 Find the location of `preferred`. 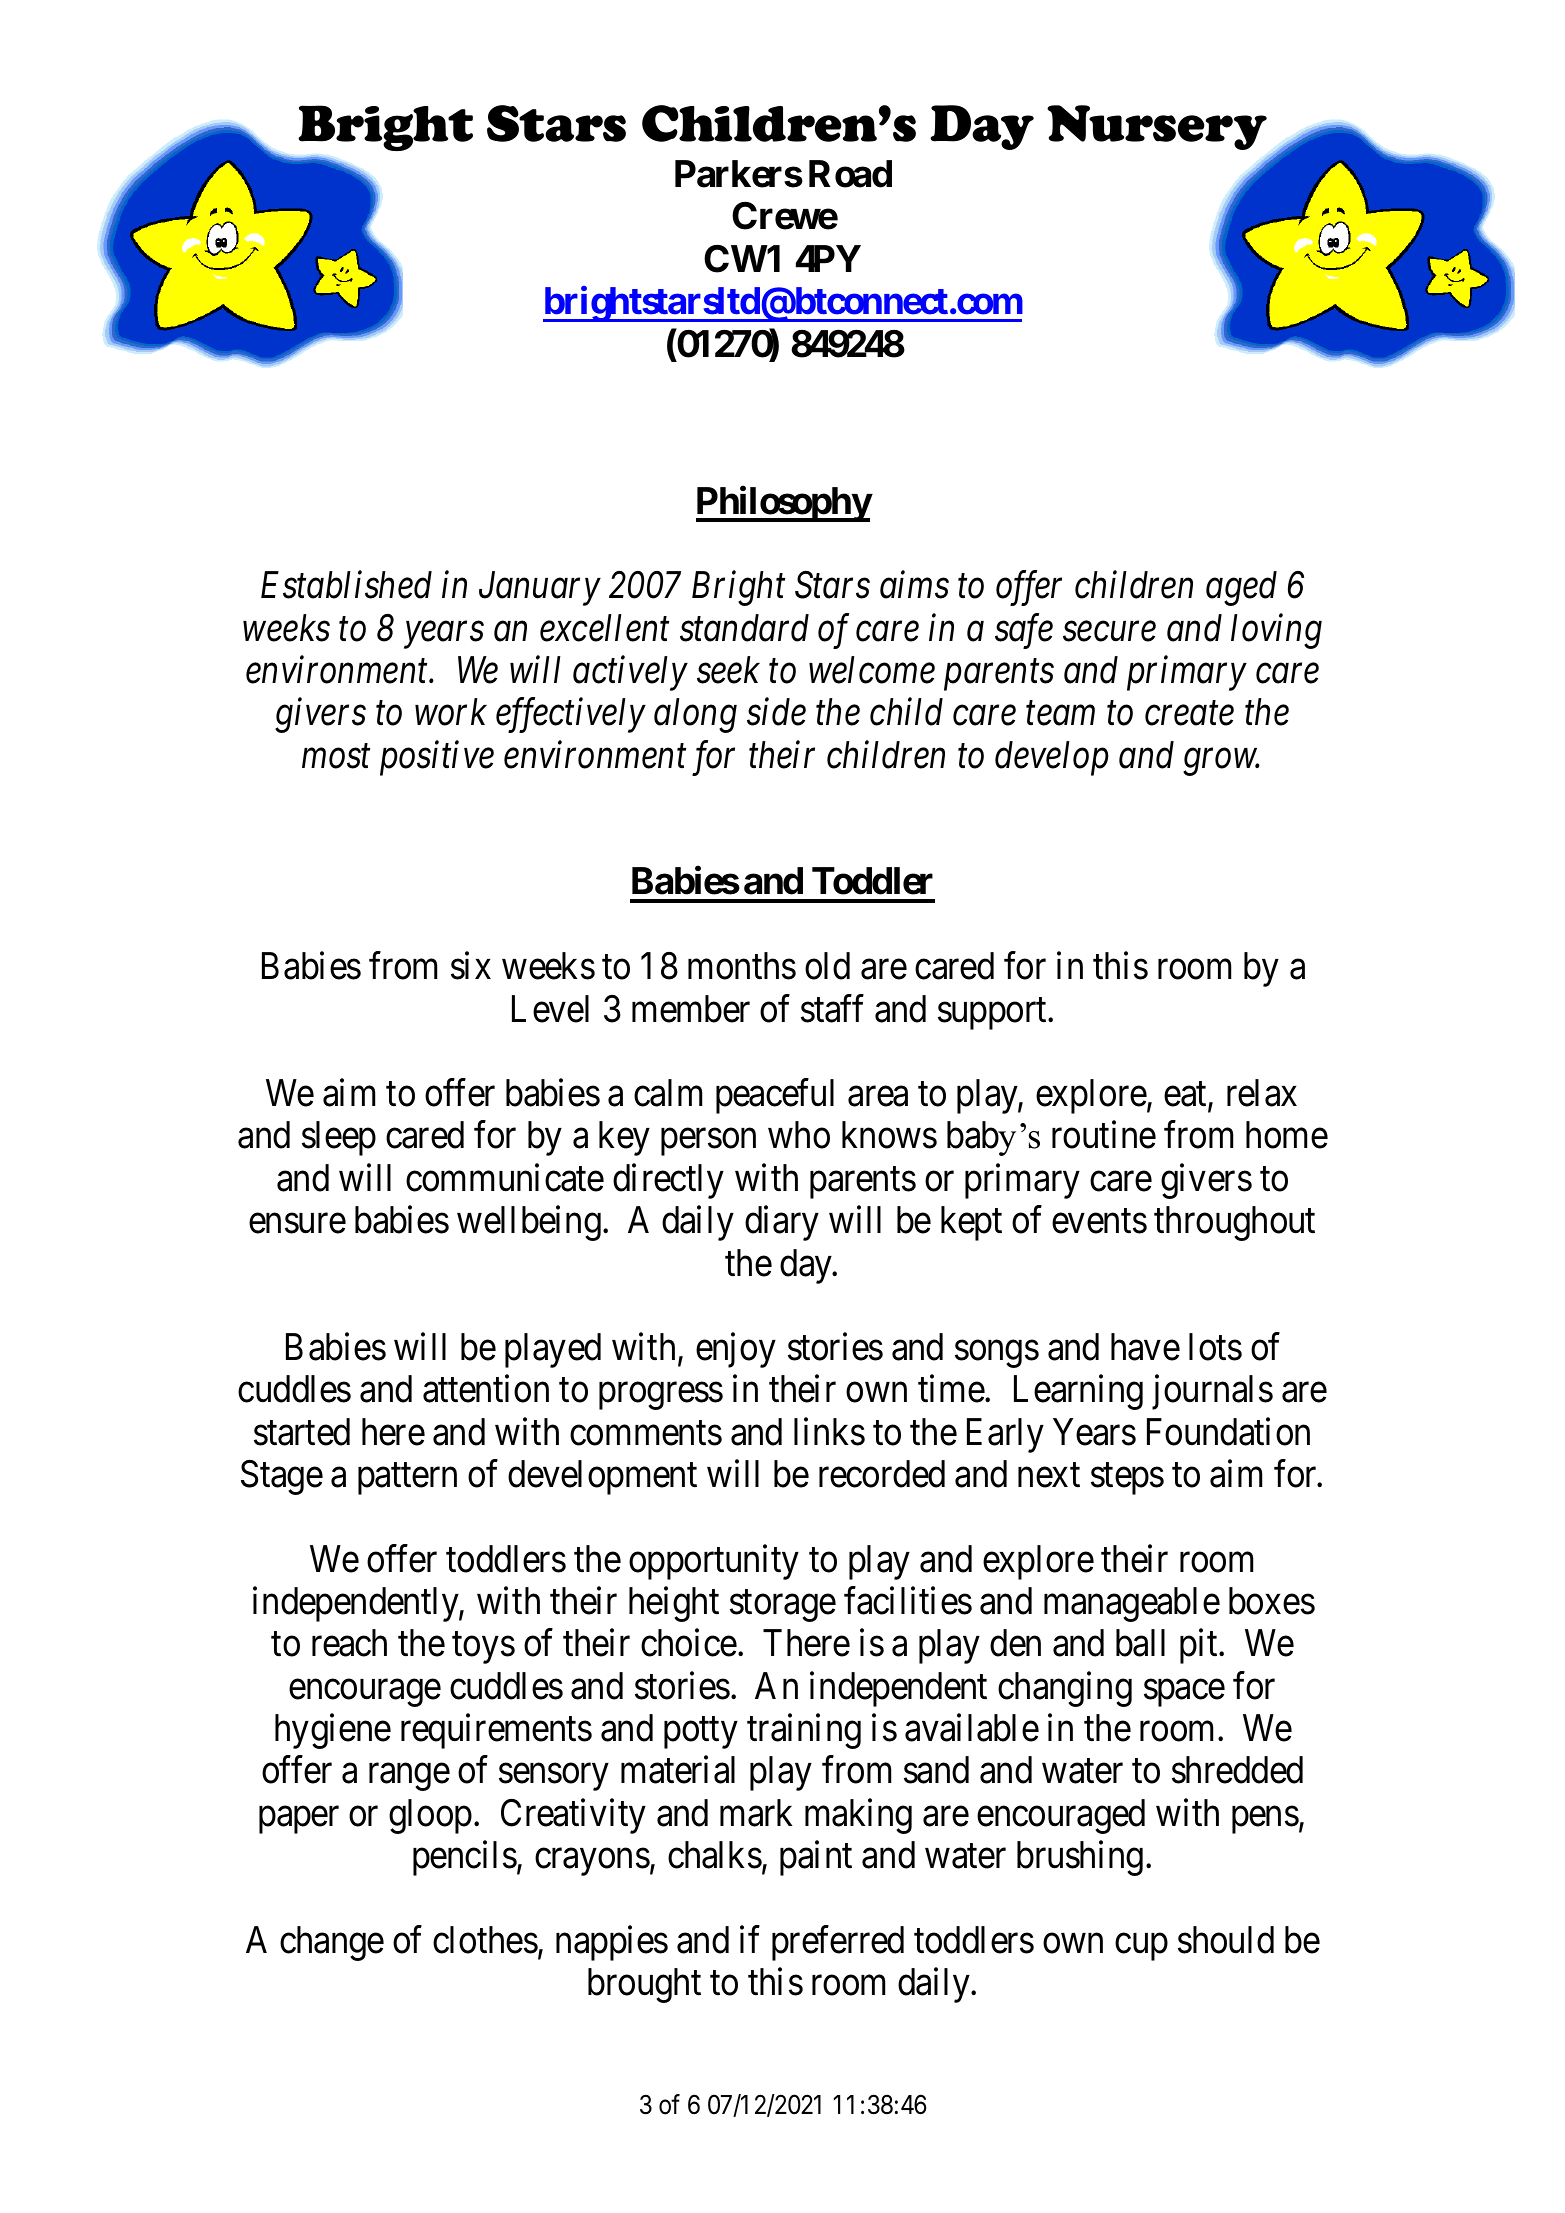

preferred is located at coordinates (838, 1943).
